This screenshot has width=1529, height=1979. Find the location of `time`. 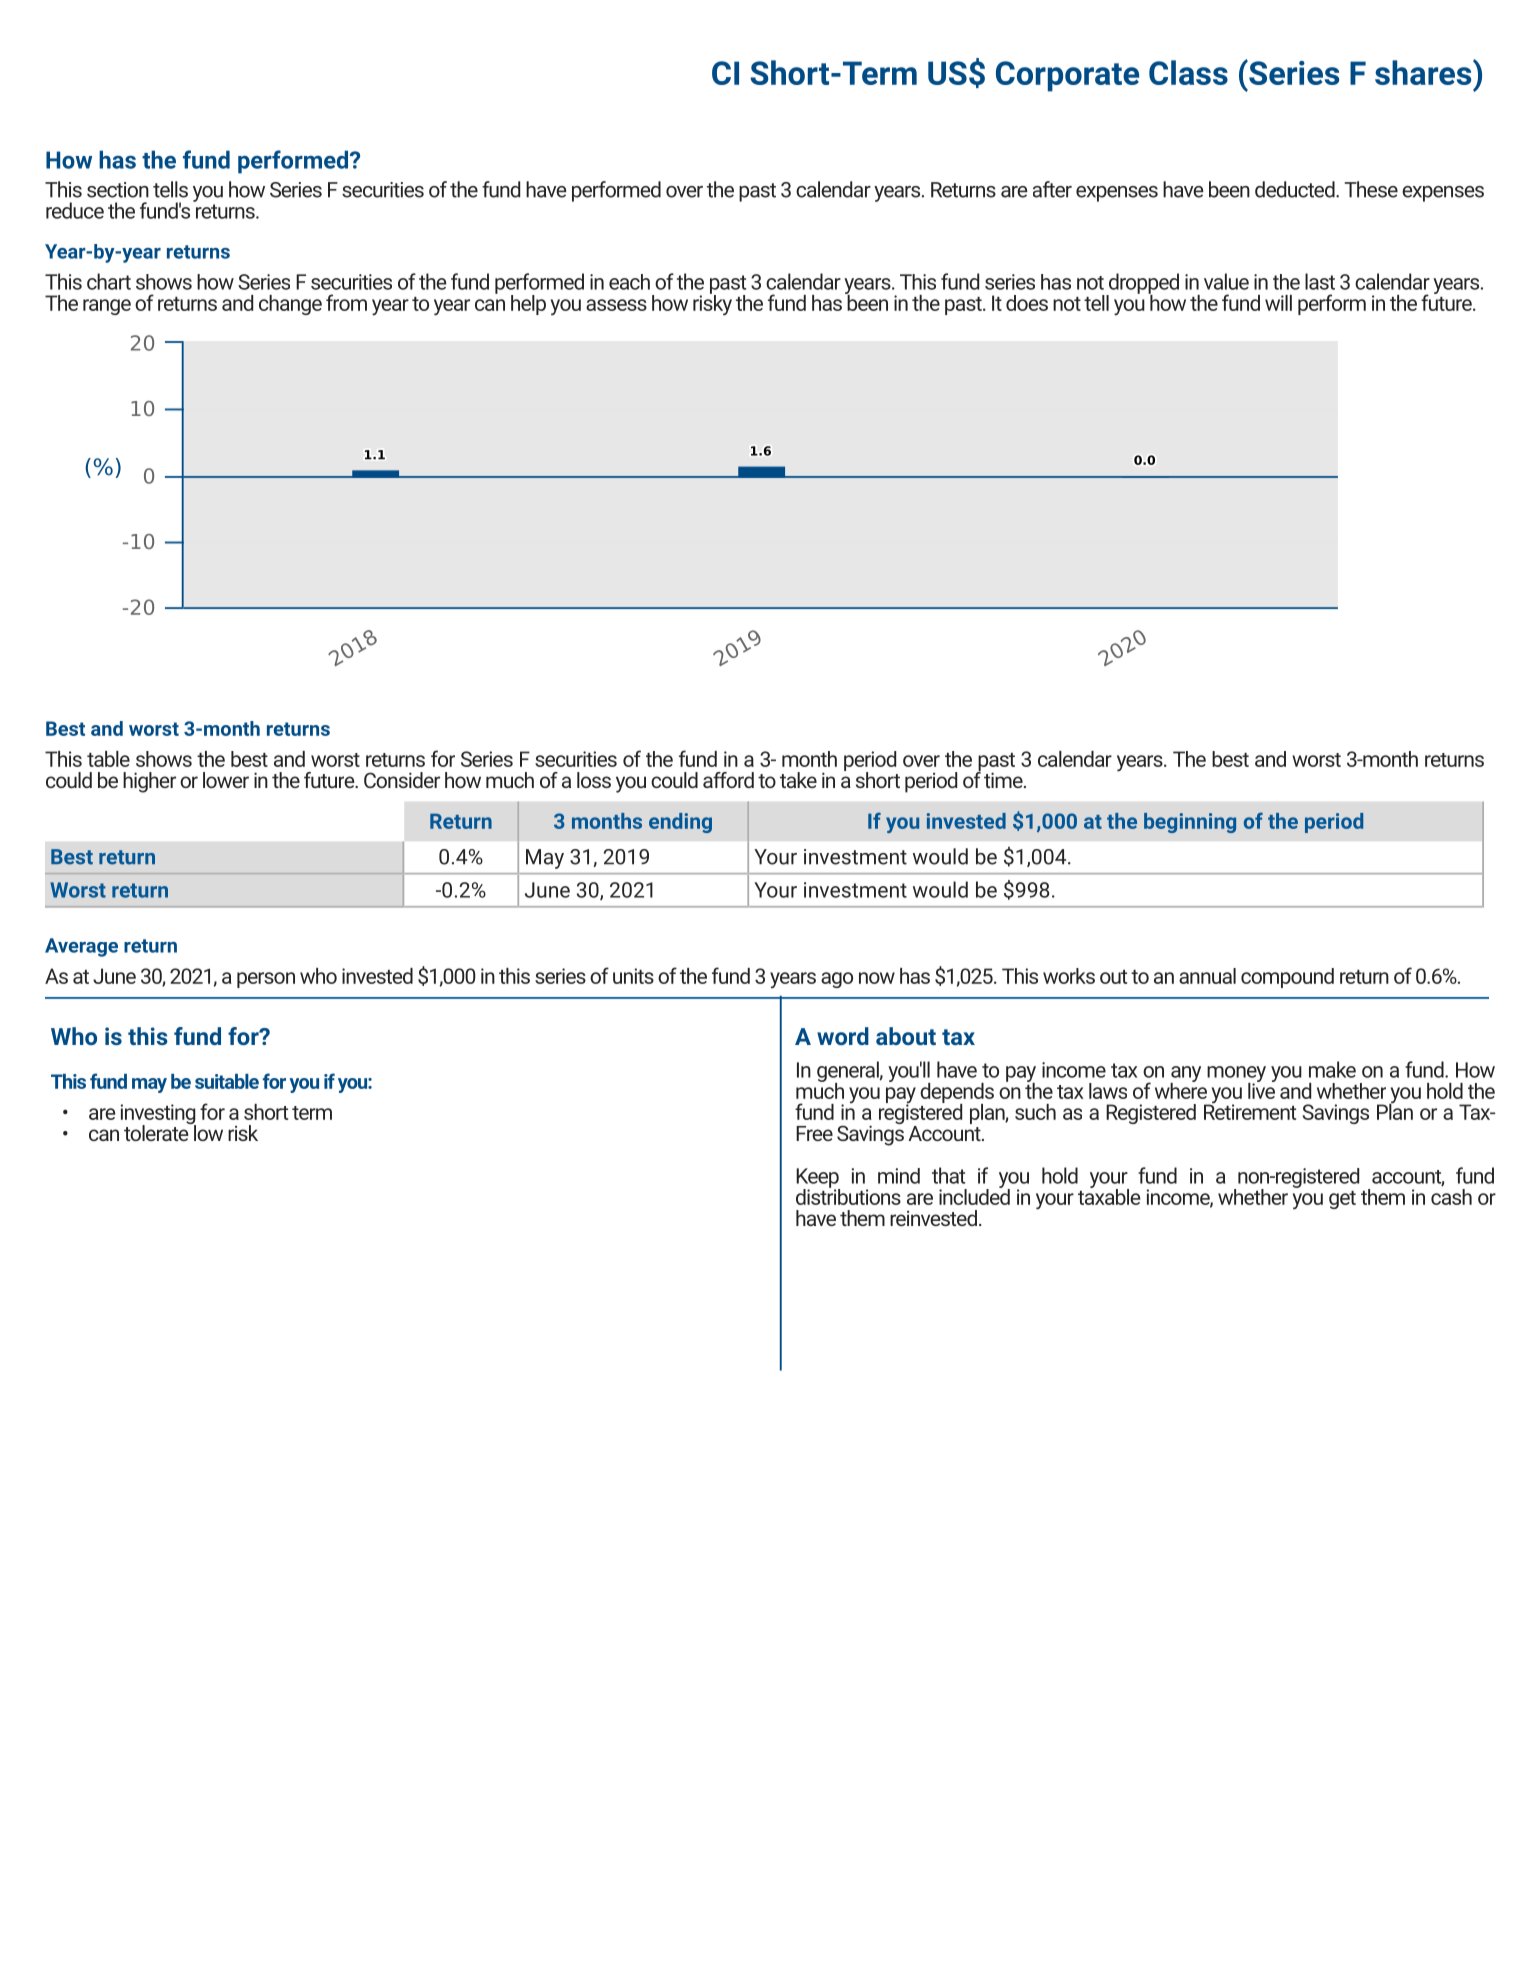

time is located at coordinates (1004, 780).
